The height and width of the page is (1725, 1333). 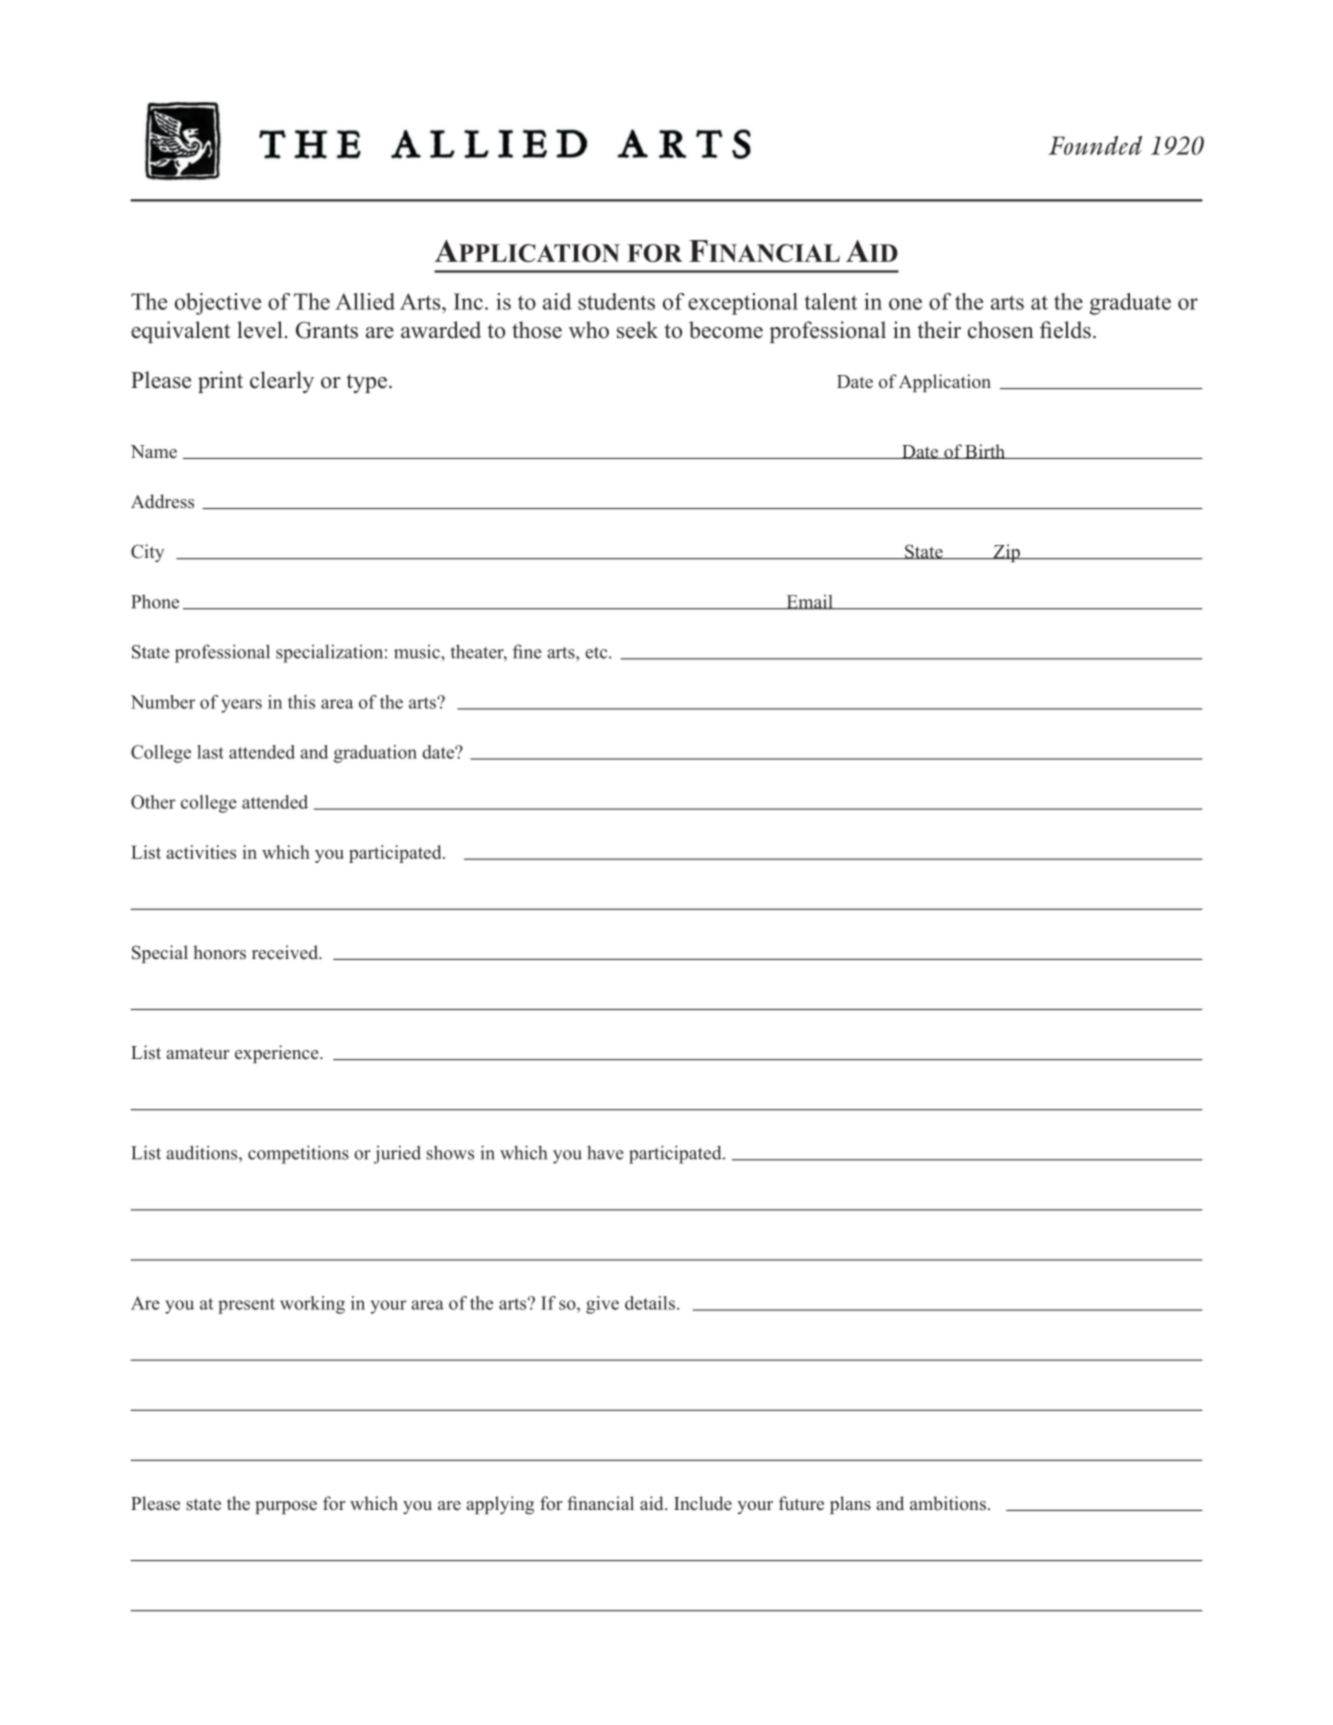 What do you see at coordinates (809, 602) in the page?
I see `Email` at bounding box center [809, 602].
